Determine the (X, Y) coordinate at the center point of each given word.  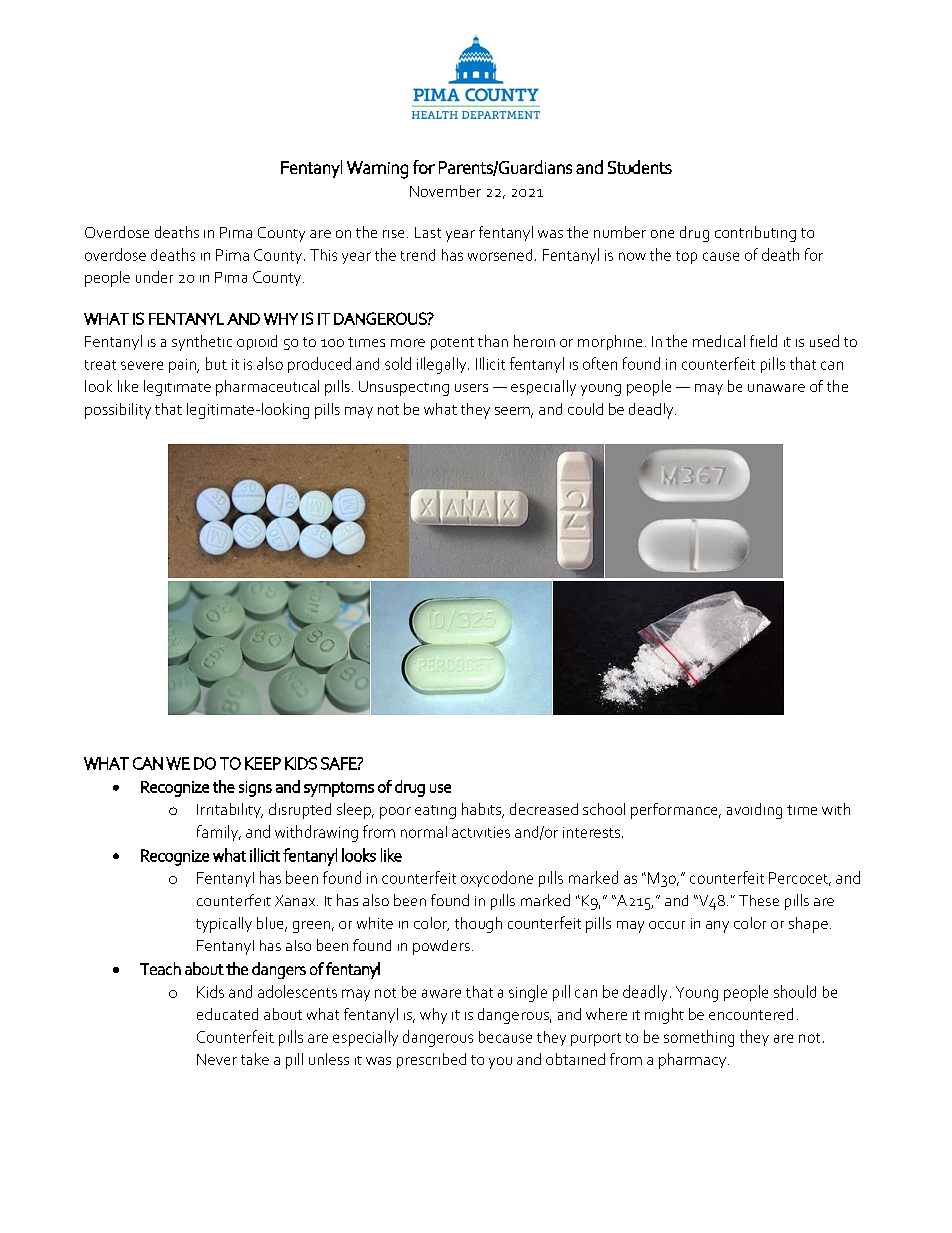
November (445, 191)
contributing (755, 234)
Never (217, 1059)
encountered (751, 1014)
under (154, 277)
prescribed (431, 1060)
